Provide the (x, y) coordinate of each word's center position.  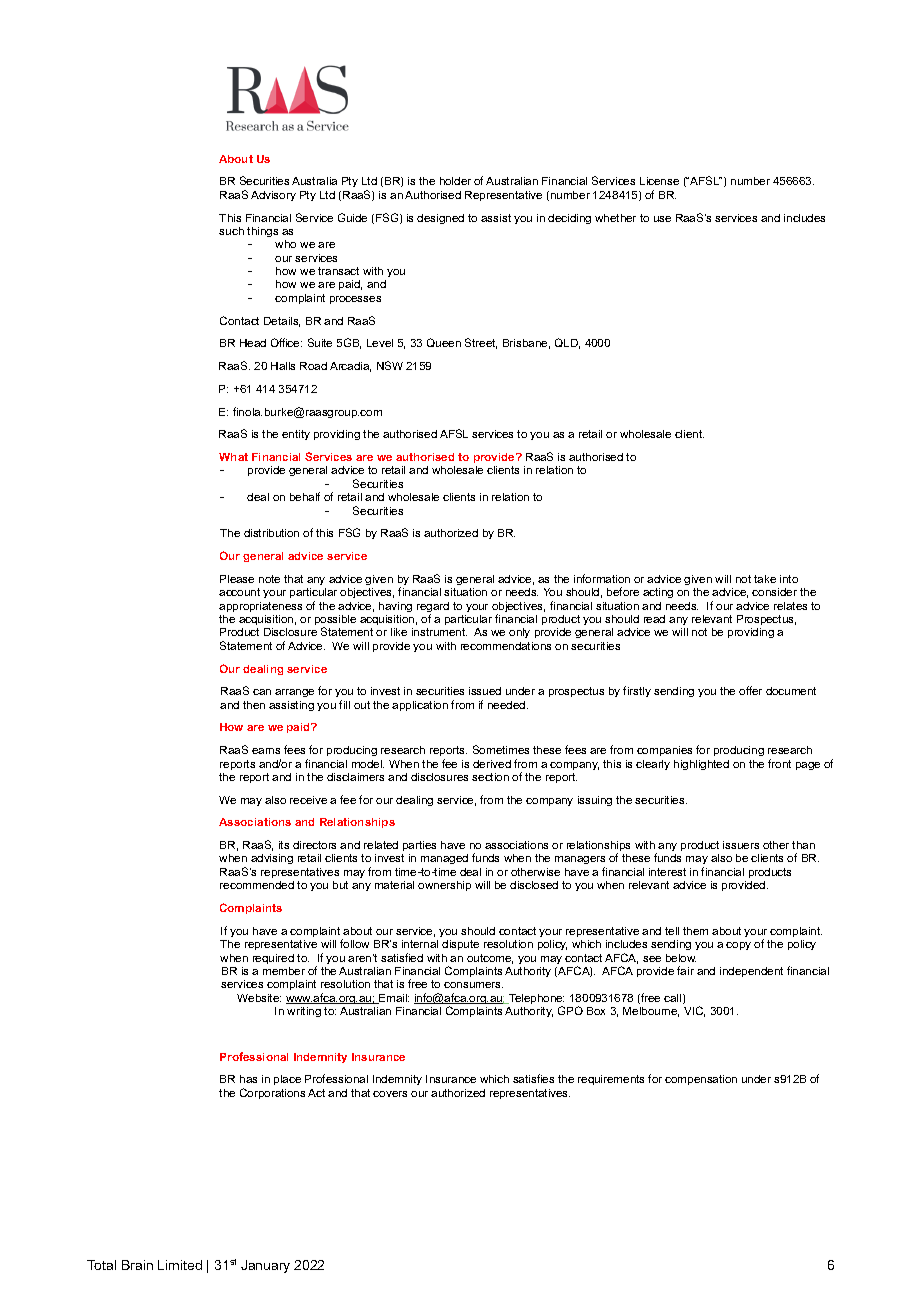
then (254, 705)
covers (390, 1094)
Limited (180, 1265)
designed (440, 219)
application (420, 706)
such (231, 231)
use (662, 219)
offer (750, 690)
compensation (701, 1080)
